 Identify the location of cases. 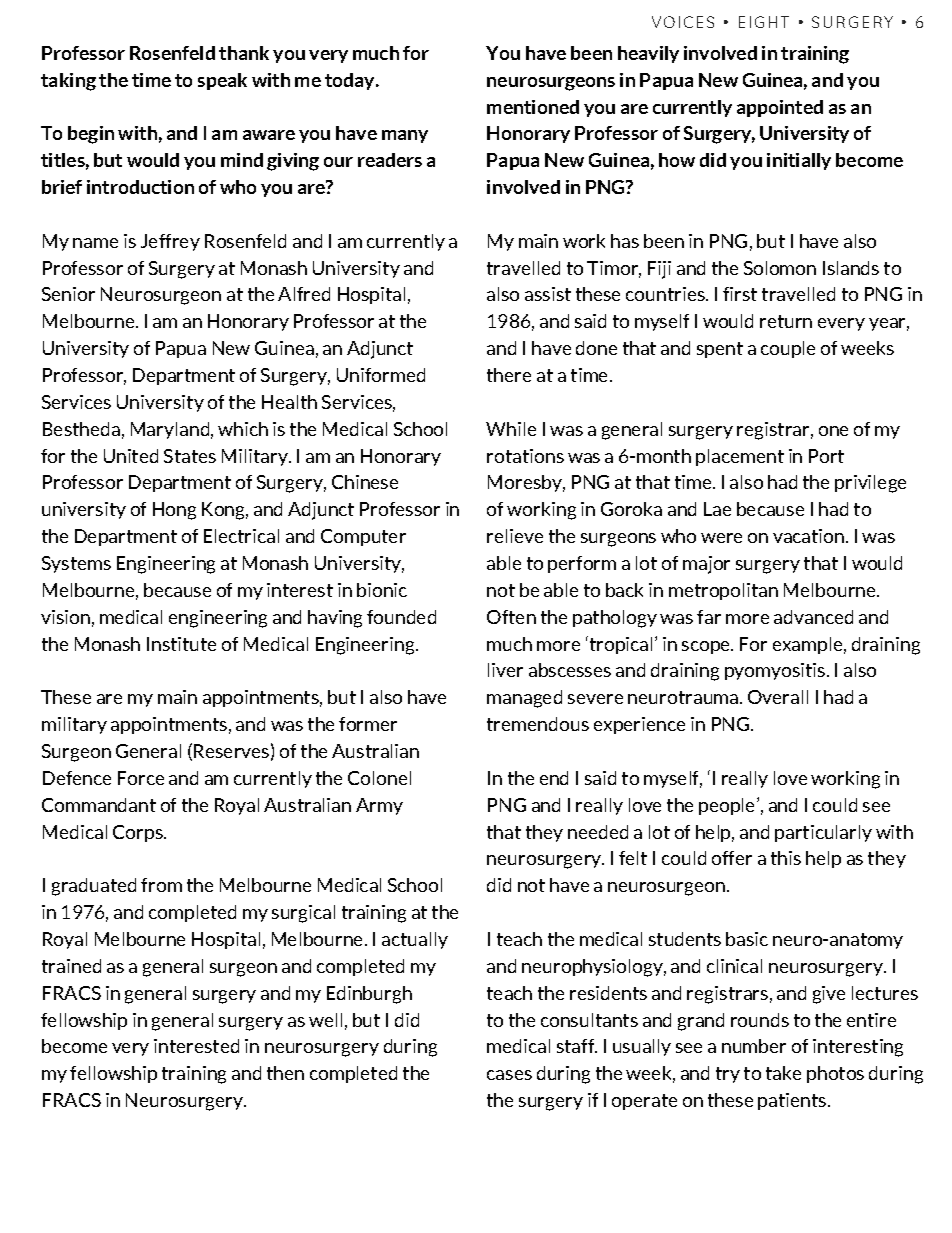
(509, 1075).
